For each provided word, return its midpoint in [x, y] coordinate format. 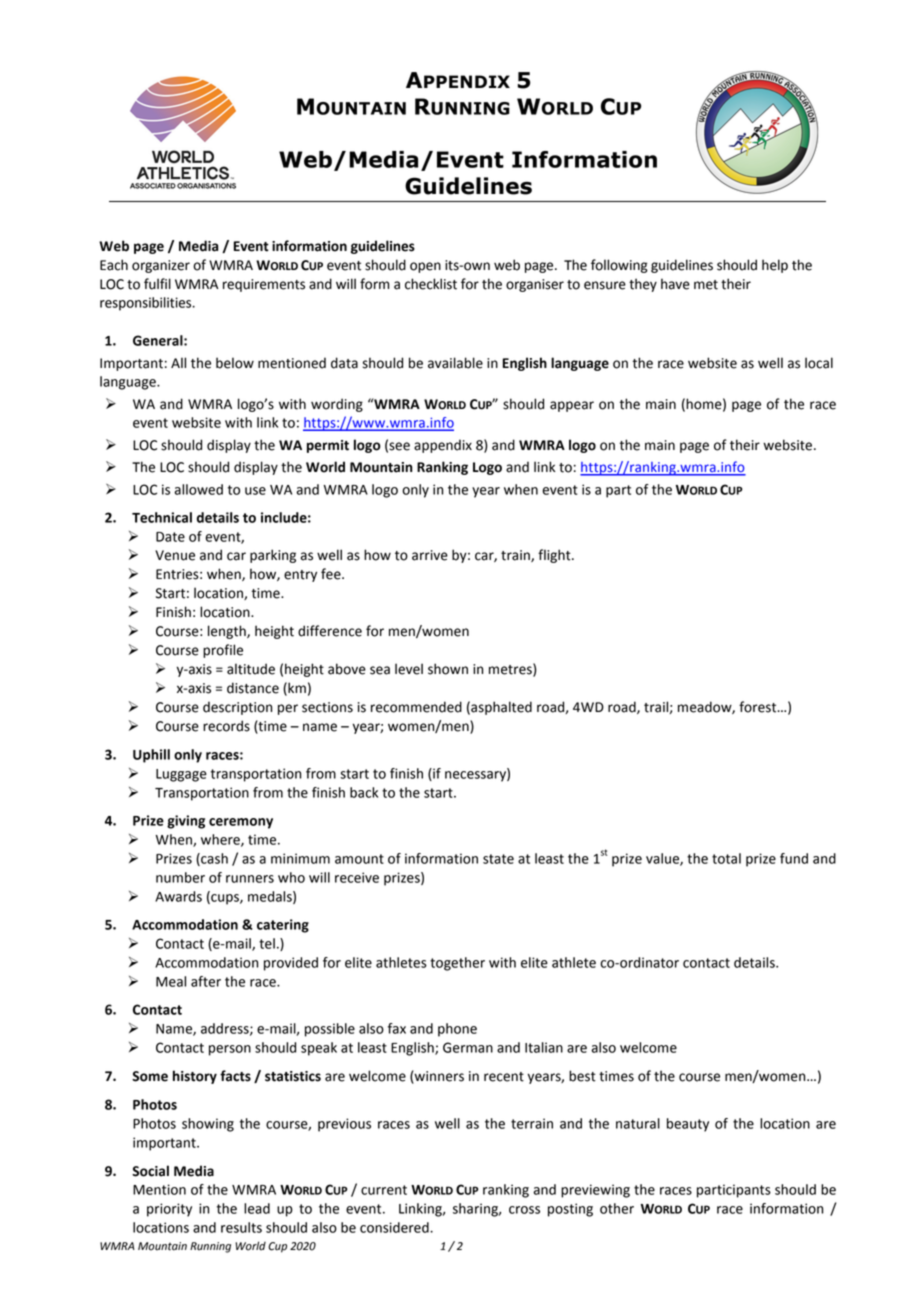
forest [759, 707]
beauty [688, 1125]
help [775, 266]
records [226, 726]
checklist [431, 284]
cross [524, 1210]
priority [169, 1210]
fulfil [157, 284]
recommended [416, 707]
